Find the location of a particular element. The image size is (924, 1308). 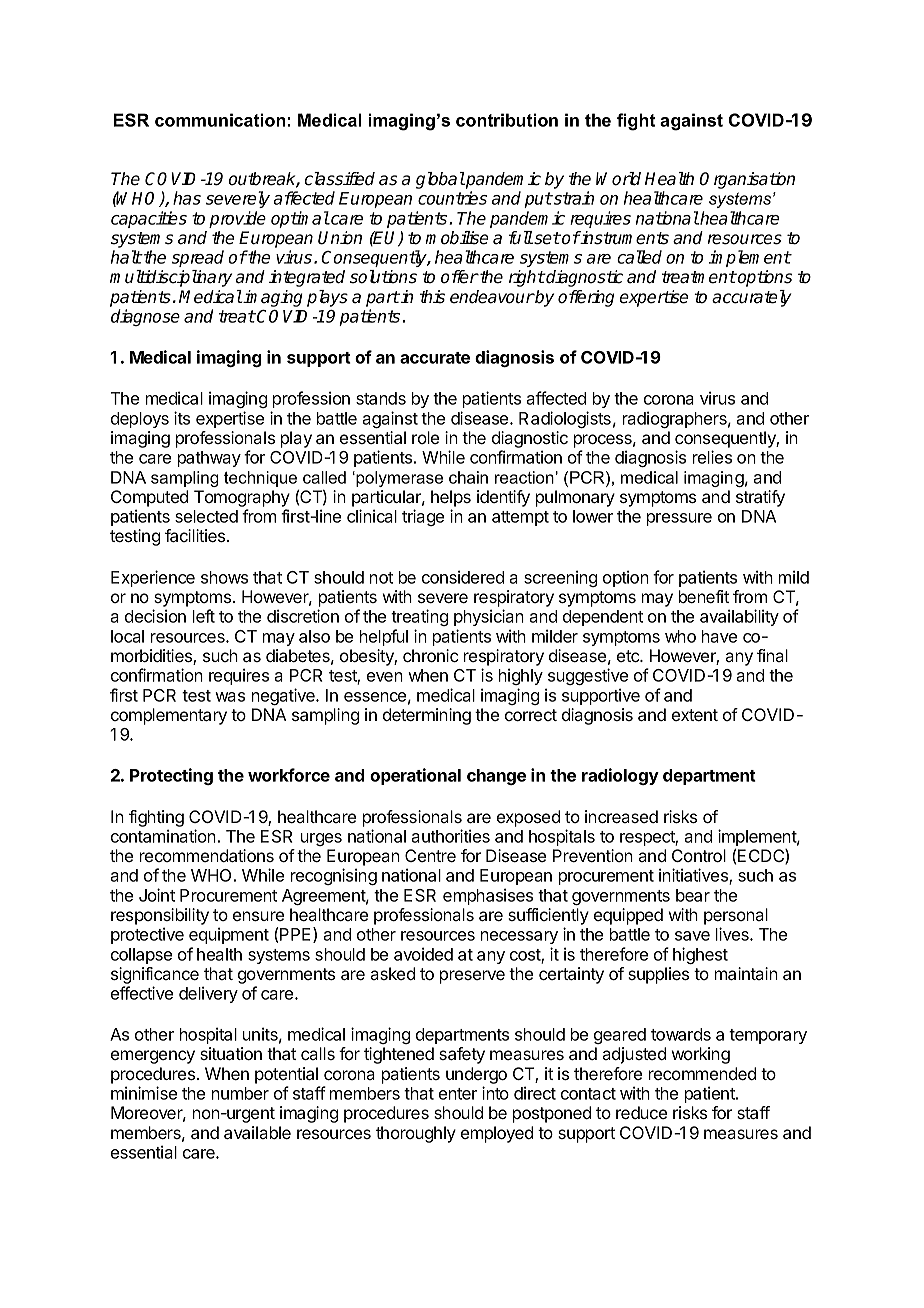

radiology is located at coordinates (620, 776).
